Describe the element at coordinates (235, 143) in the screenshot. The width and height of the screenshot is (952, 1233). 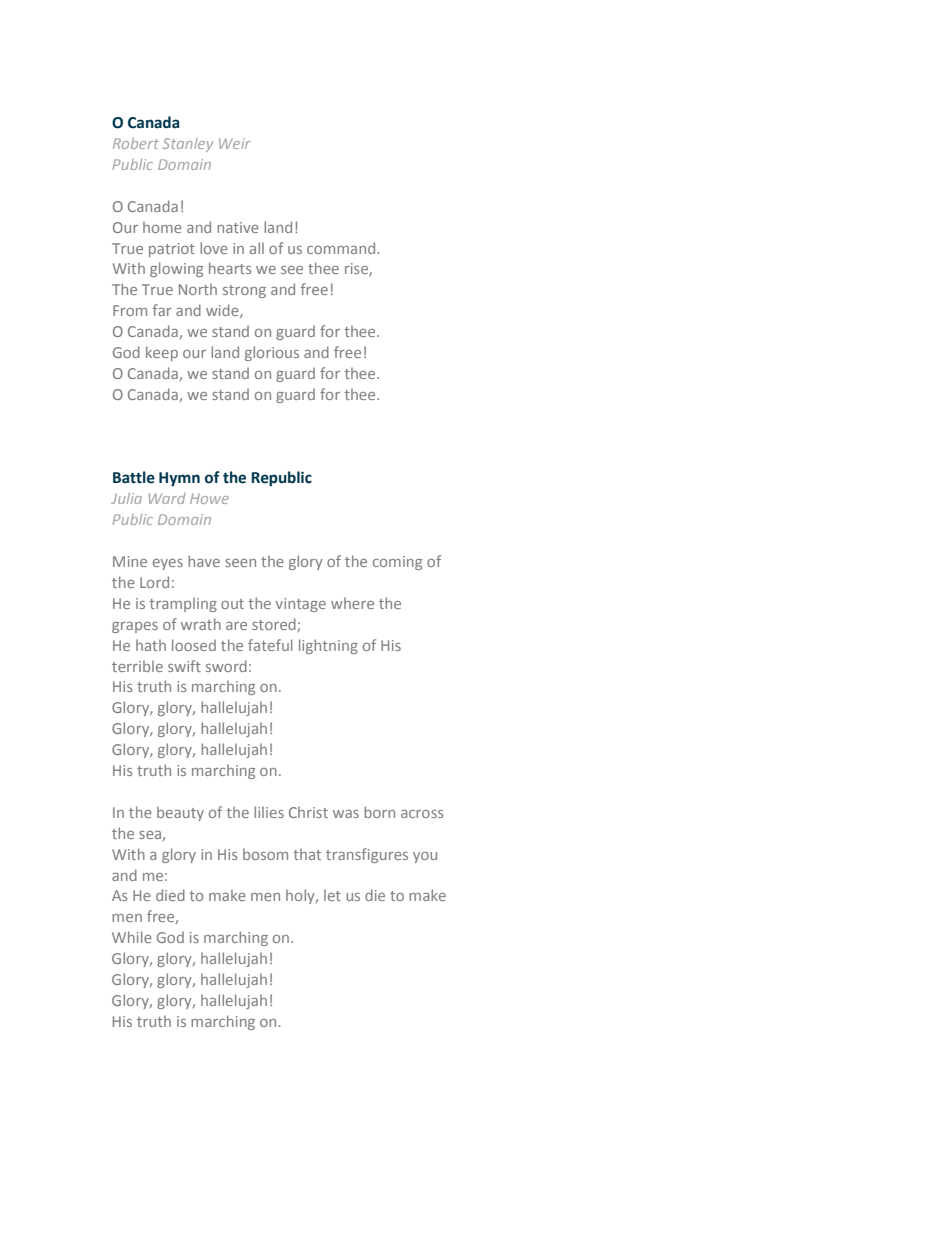
I see `Weir` at that location.
